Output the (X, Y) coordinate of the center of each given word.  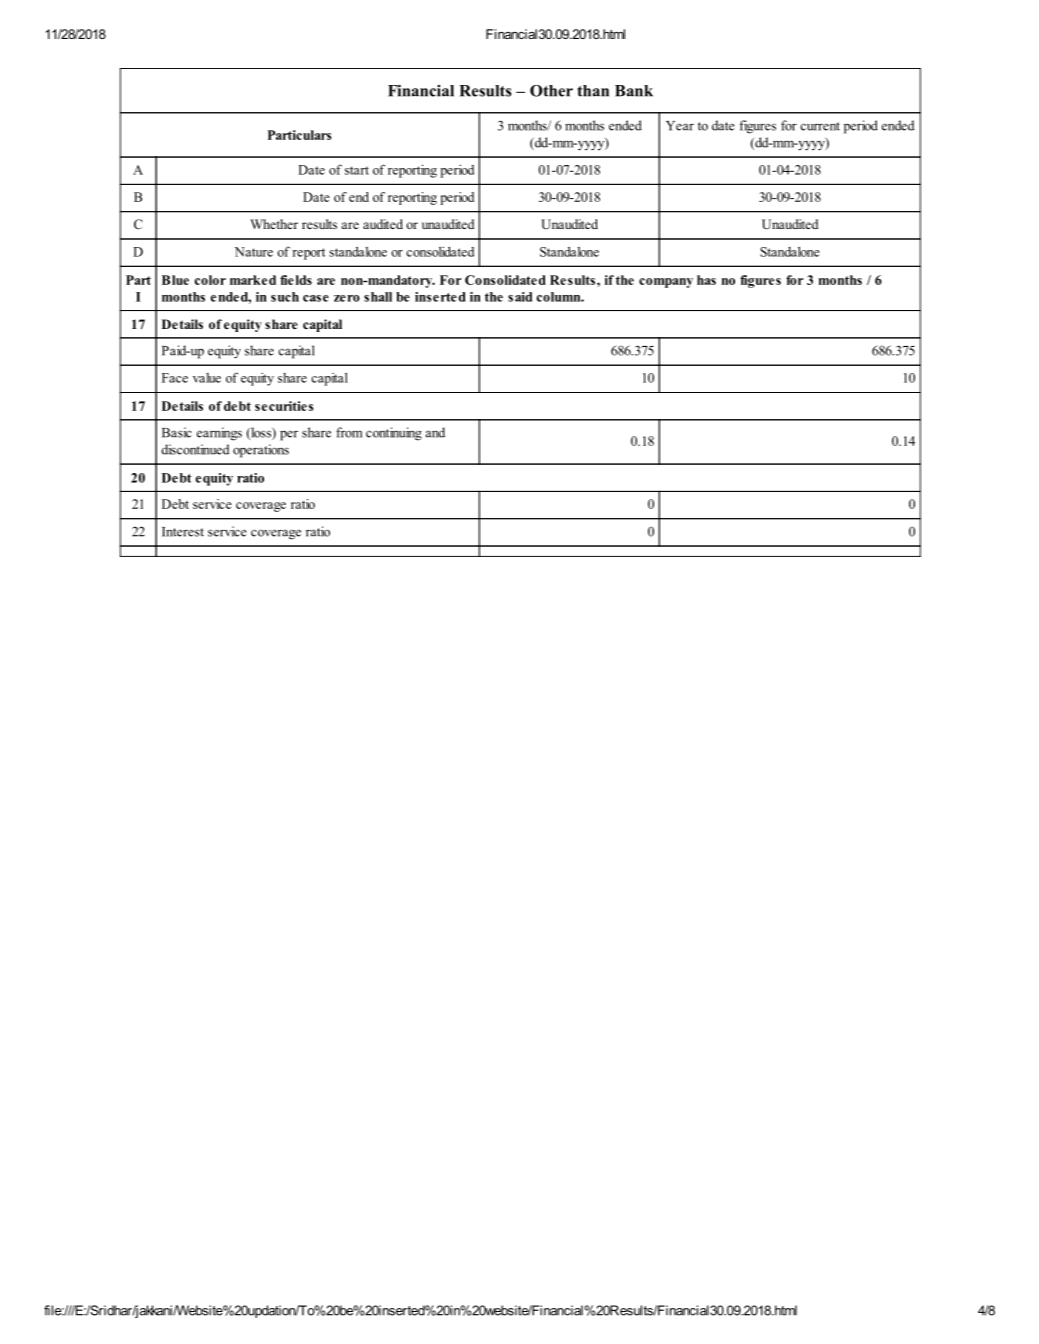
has (706, 280)
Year (680, 126)
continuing (394, 434)
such (285, 297)
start (357, 170)
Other (551, 91)
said (520, 297)
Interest (183, 532)
